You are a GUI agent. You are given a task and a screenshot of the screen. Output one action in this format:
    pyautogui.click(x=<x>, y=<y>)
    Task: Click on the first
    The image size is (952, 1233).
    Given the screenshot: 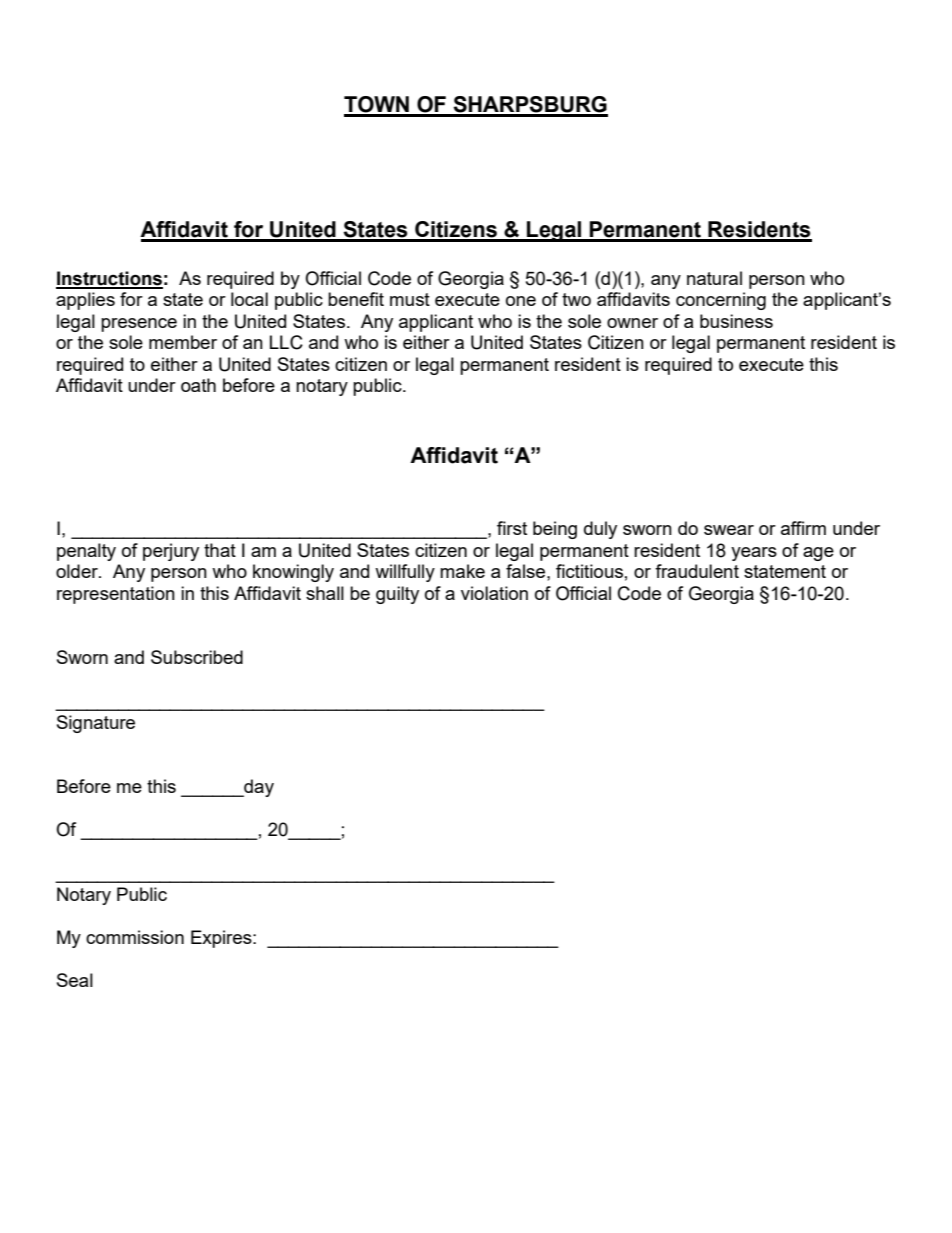 What is the action you would take?
    pyautogui.click(x=512, y=528)
